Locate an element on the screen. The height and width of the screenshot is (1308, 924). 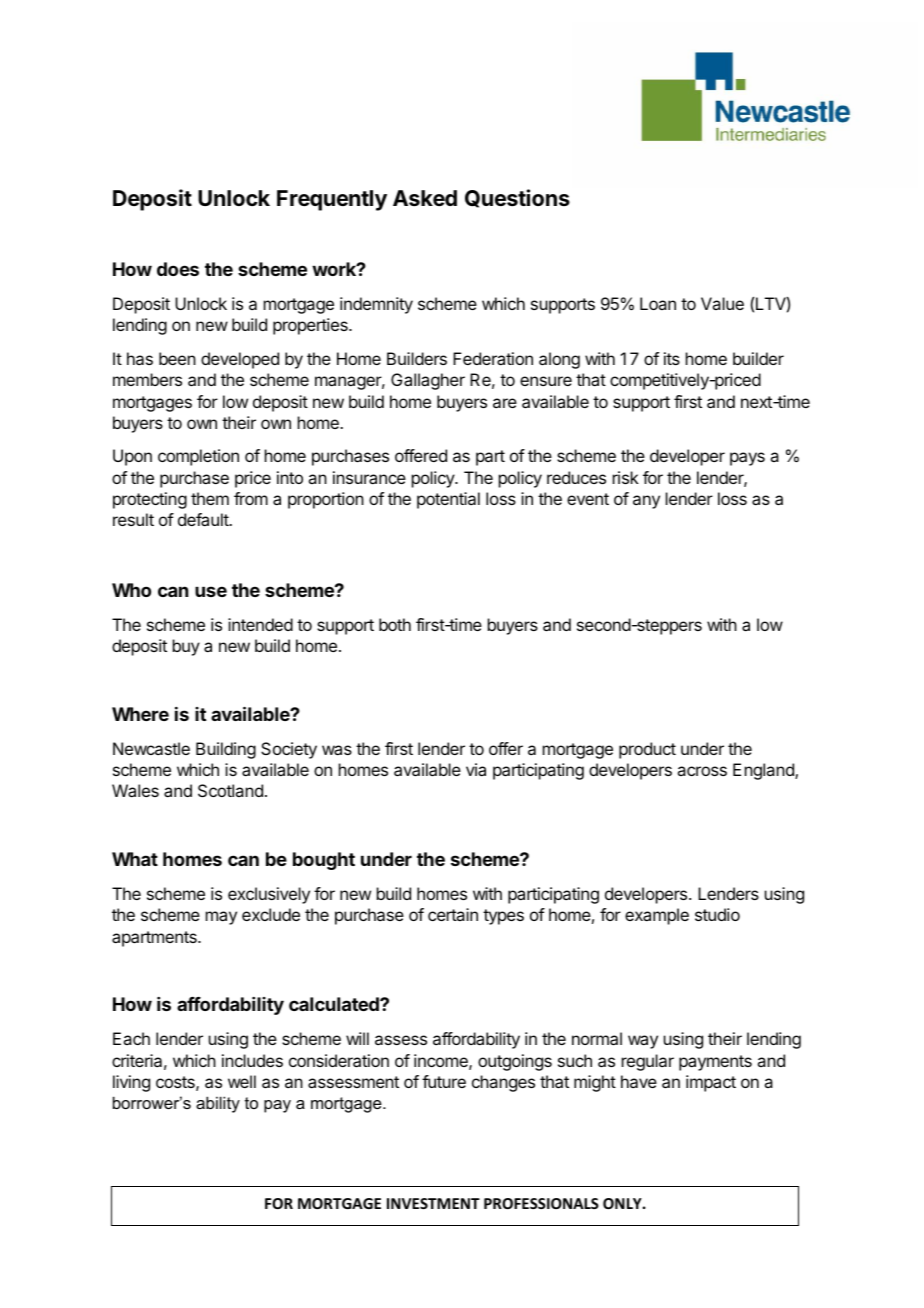
does is located at coordinates (178, 269).
